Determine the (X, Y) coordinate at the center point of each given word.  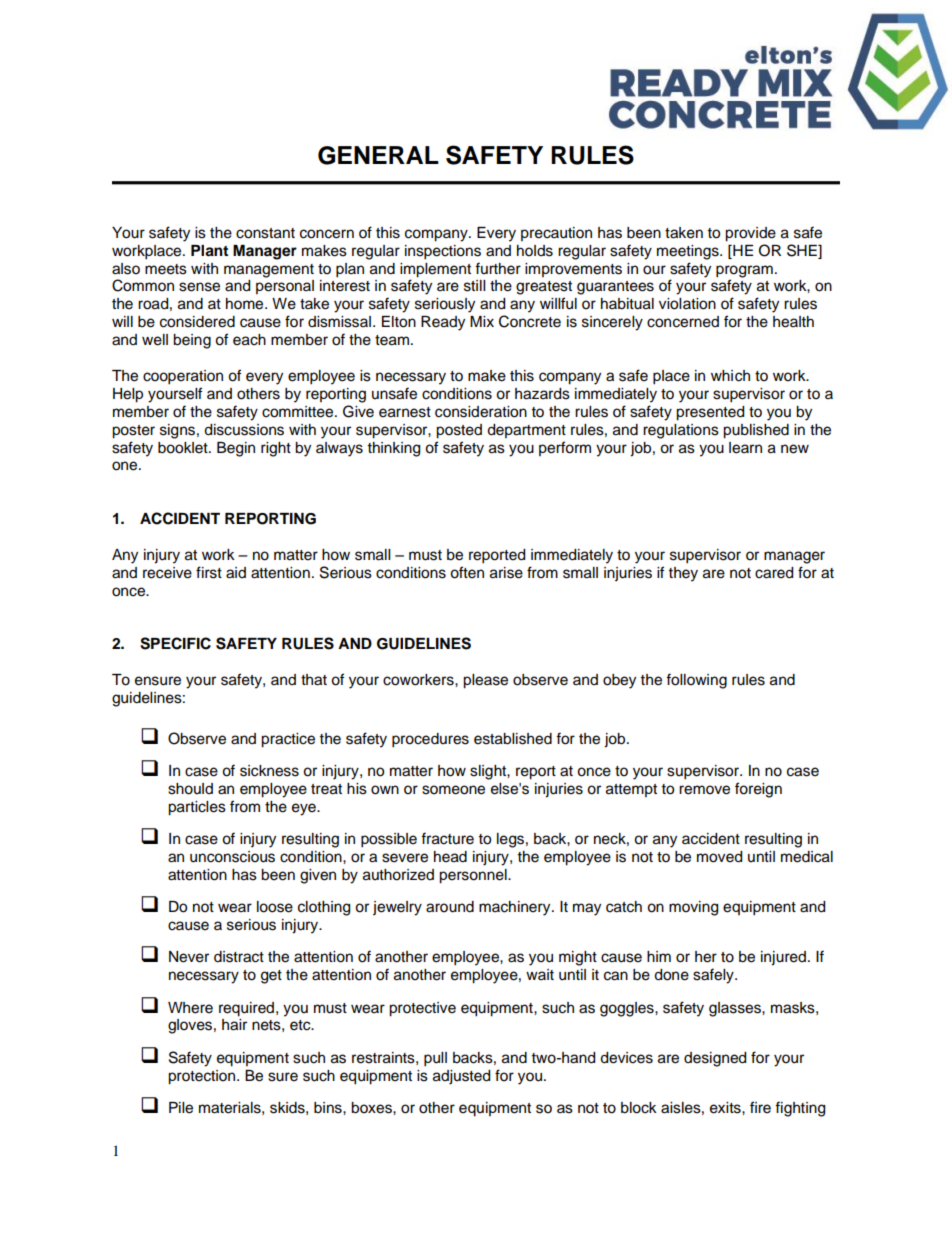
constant (265, 233)
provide (750, 234)
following (696, 681)
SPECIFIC (175, 643)
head (450, 857)
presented (710, 413)
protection (203, 1077)
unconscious (232, 857)
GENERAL (378, 155)
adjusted (461, 1077)
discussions (244, 430)
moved (719, 857)
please (485, 681)
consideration (481, 412)
